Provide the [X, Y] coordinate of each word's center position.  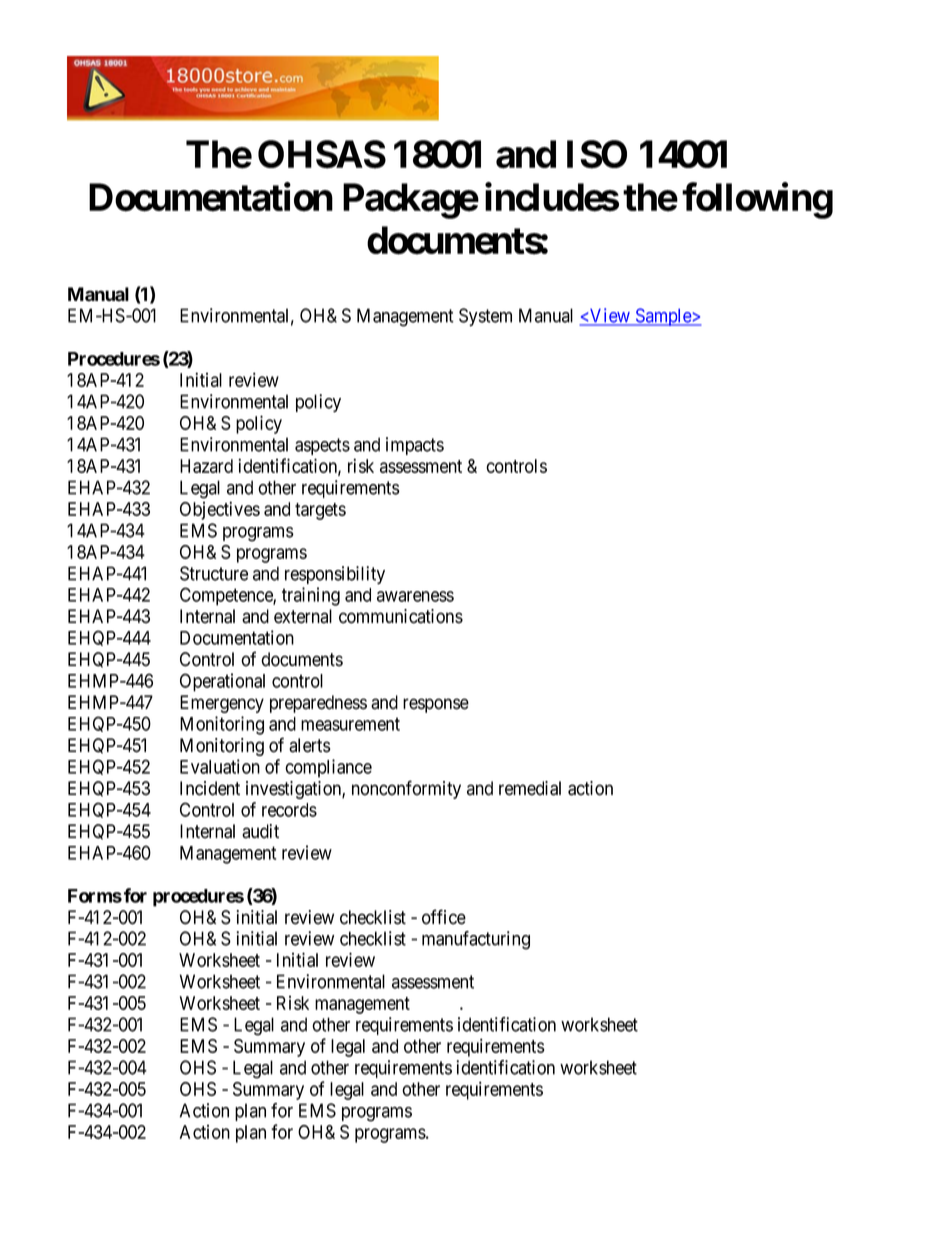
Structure [214, 573]
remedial [530, 788]
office [444, 917]
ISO [597, 154]
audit [260, 831]
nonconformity [406, 789]
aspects [322, 446]
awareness [415, 596]
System [485, 317]
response [436, 705]
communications [401, 616]
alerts [310, 745]
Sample [663, 317]
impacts [415, 446]
